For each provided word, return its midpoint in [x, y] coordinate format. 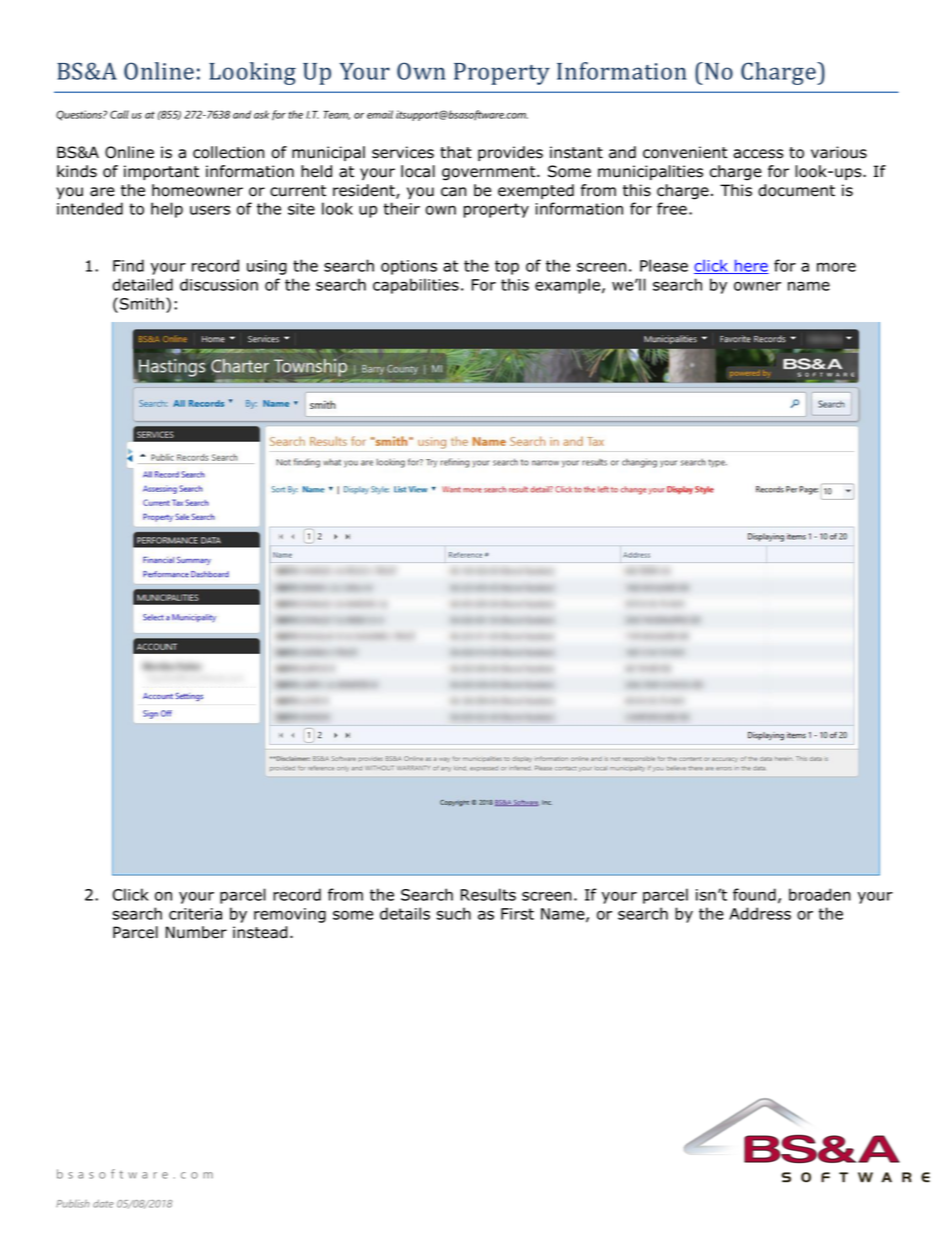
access [758, 154]
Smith [142, 303]
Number [196, 932]
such [453, 913]
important [161, 172]
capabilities [416, 286]
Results [488, 894]
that [456, 152]
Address [760, 913]
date [103, 1203]
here [750, 266]
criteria [195, 914]
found [754, 894]
